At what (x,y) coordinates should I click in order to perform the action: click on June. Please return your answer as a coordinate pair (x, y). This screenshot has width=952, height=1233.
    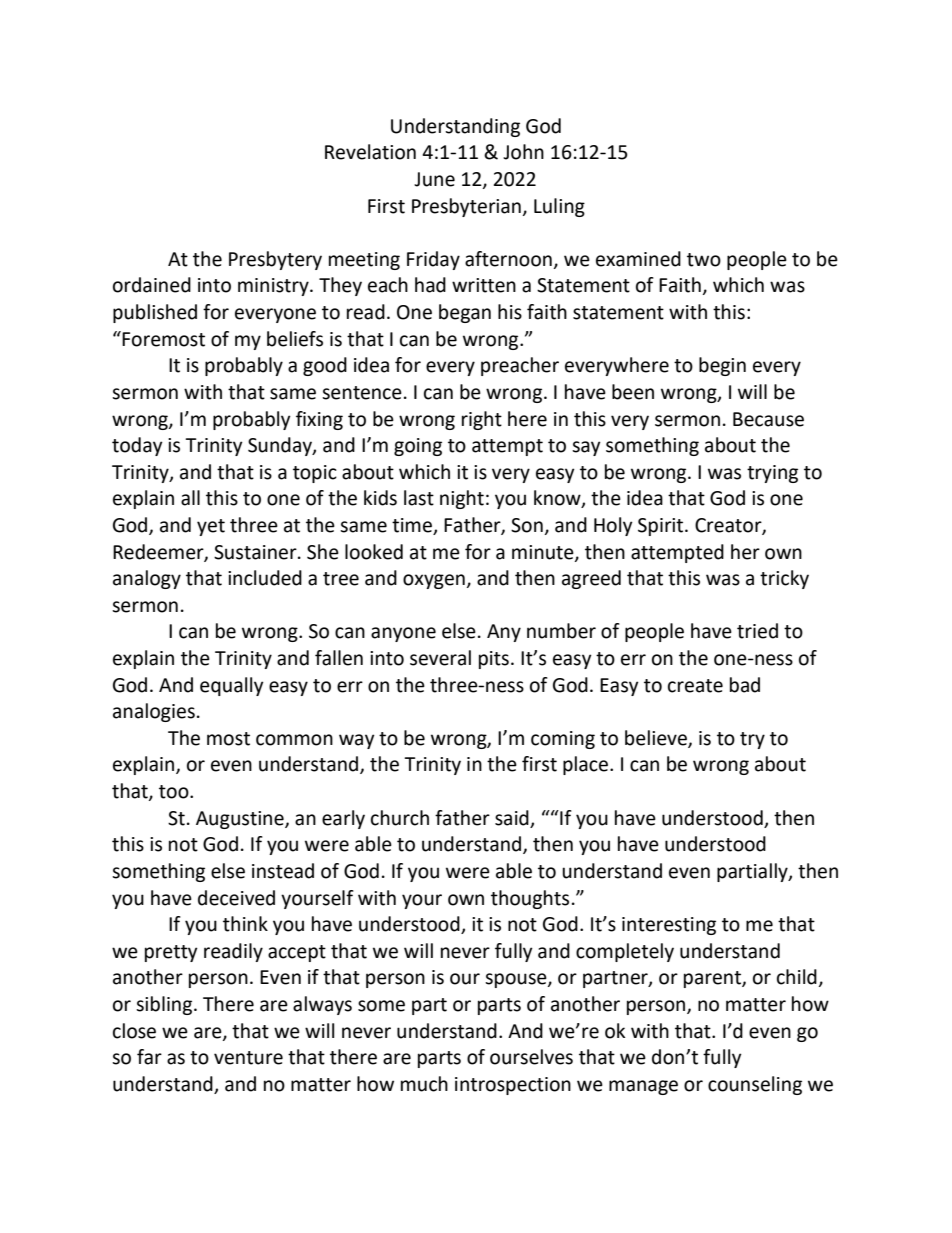
    Looking at the image, I should click on (434, 179).
